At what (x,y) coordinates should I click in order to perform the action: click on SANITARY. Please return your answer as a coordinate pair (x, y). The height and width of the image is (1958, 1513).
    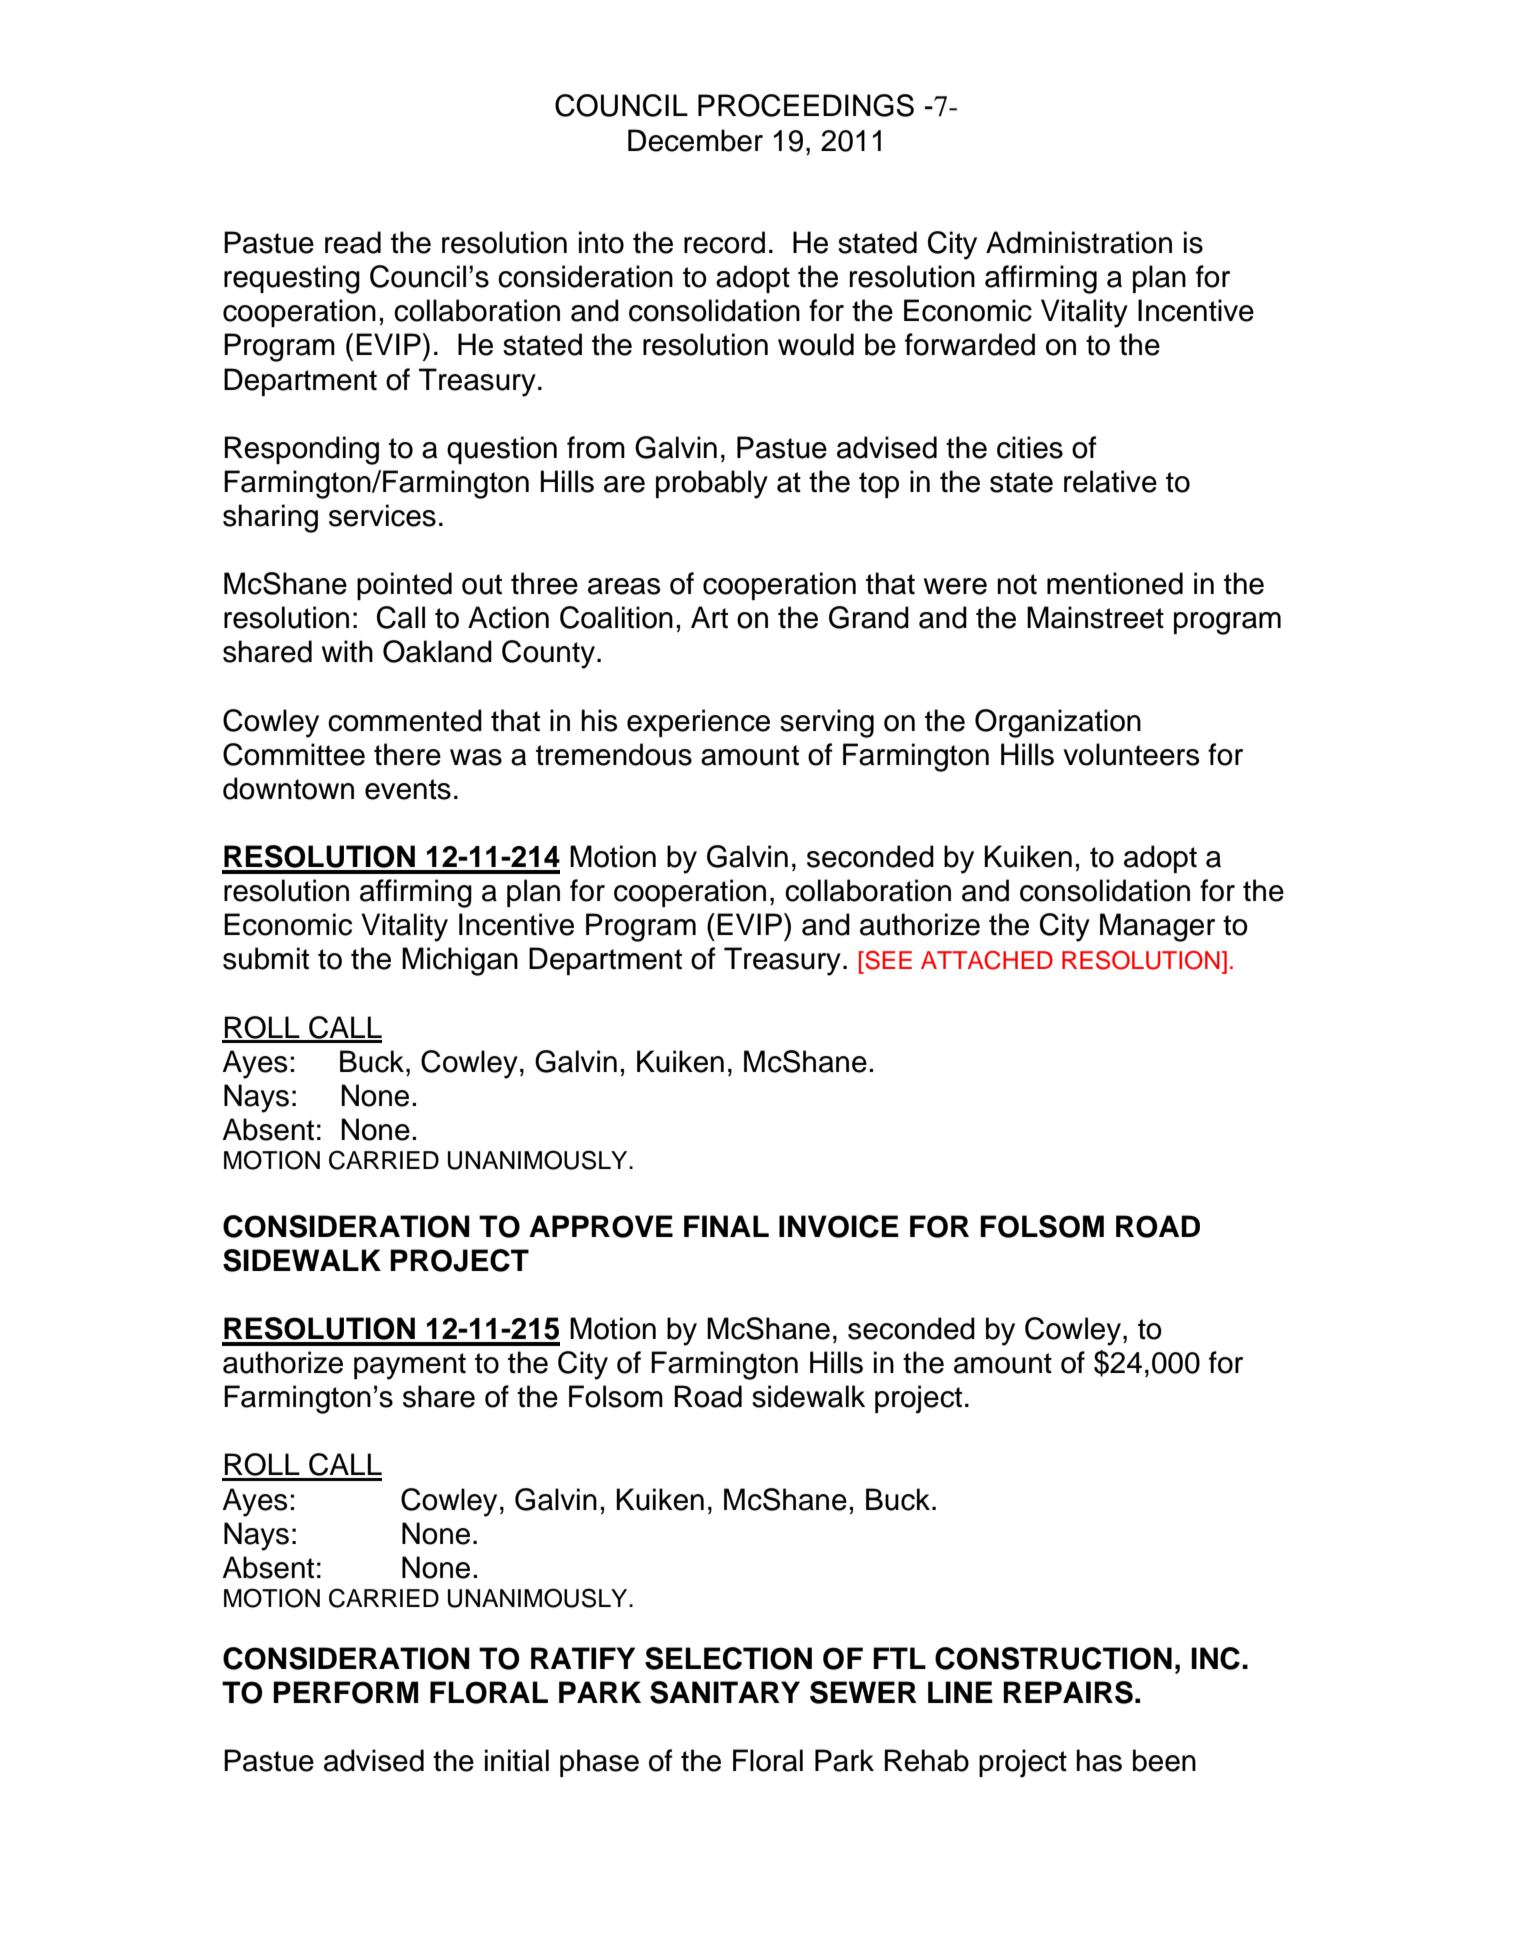
    Looking at the image, I should click on (725, 1692).
